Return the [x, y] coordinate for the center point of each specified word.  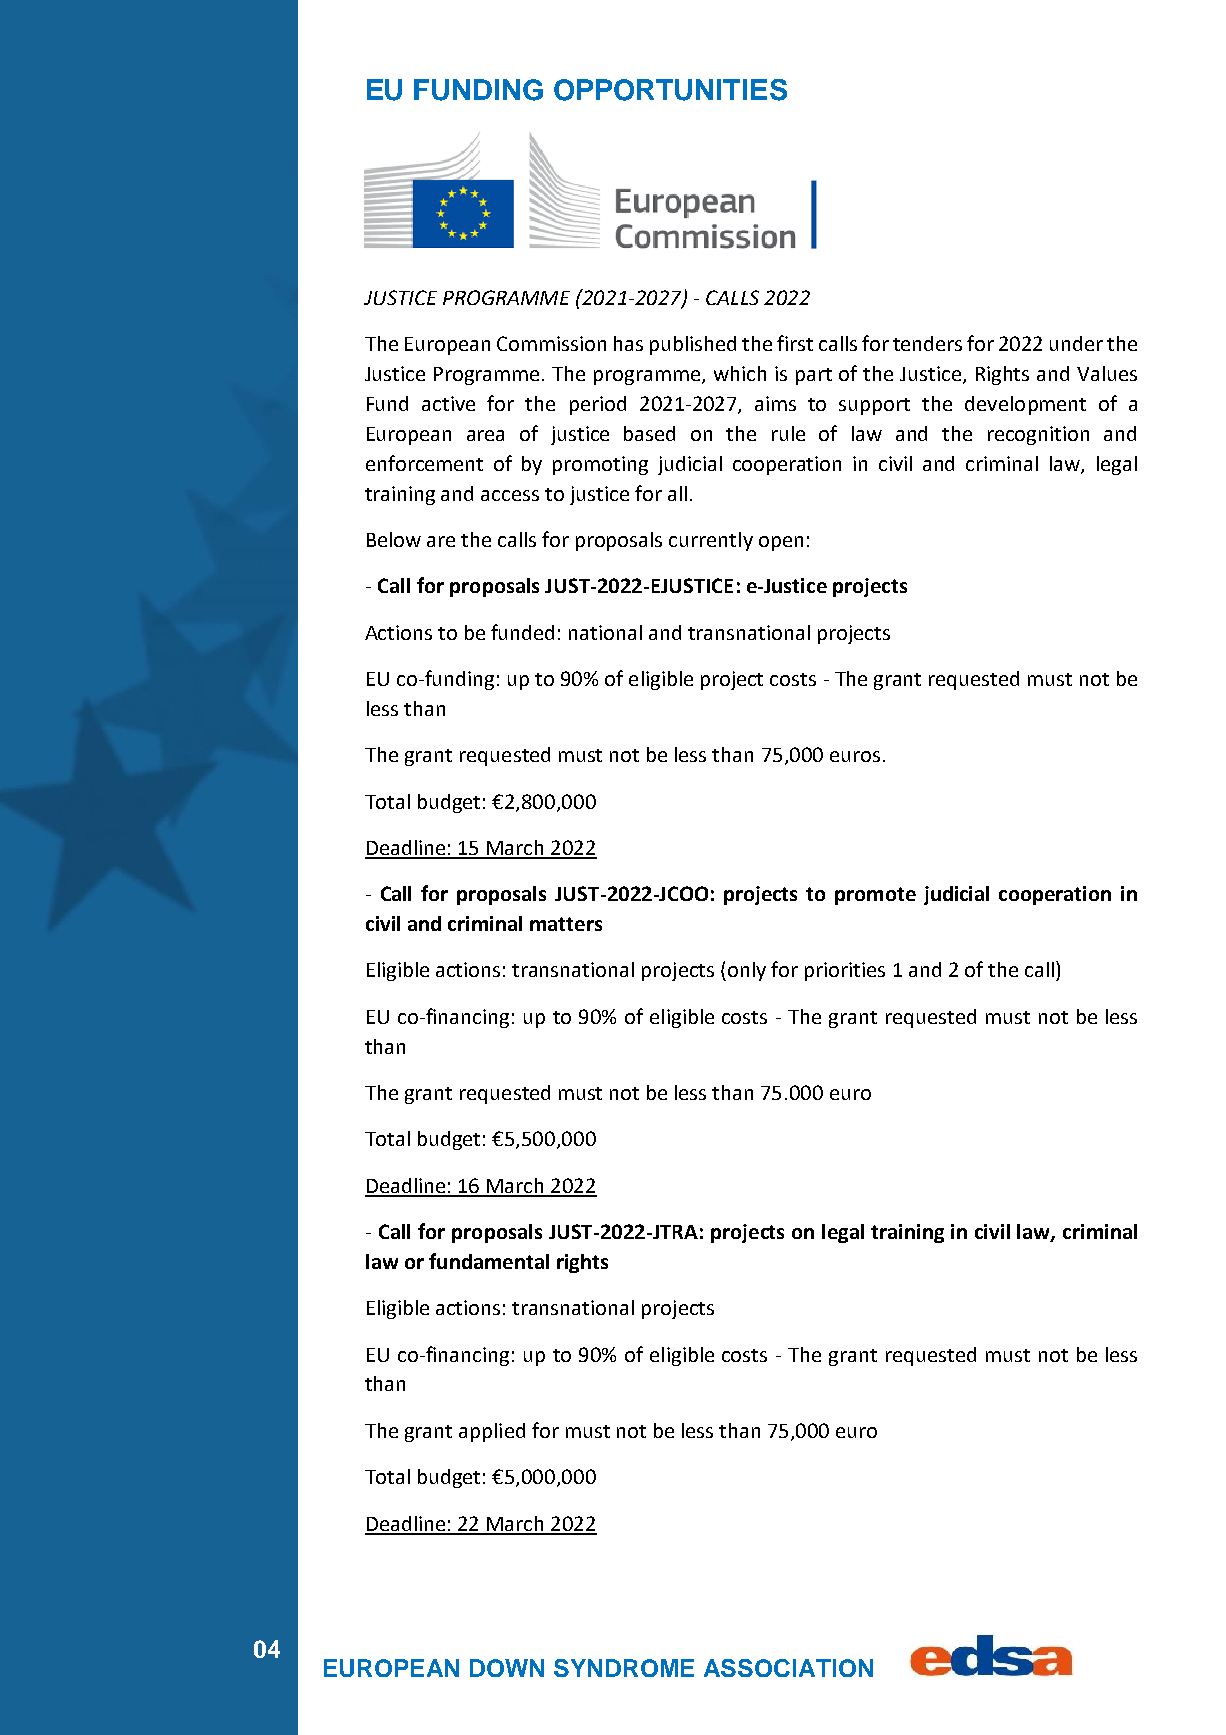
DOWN [507, 1668]
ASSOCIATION [788, 1668]
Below [394, 539]
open [781, 543]
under [1076, 343]
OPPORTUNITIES [670, 90]
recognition [1038, 435]
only [747, 971]
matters [566, 924]
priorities [845, 971]
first [795, 343]
